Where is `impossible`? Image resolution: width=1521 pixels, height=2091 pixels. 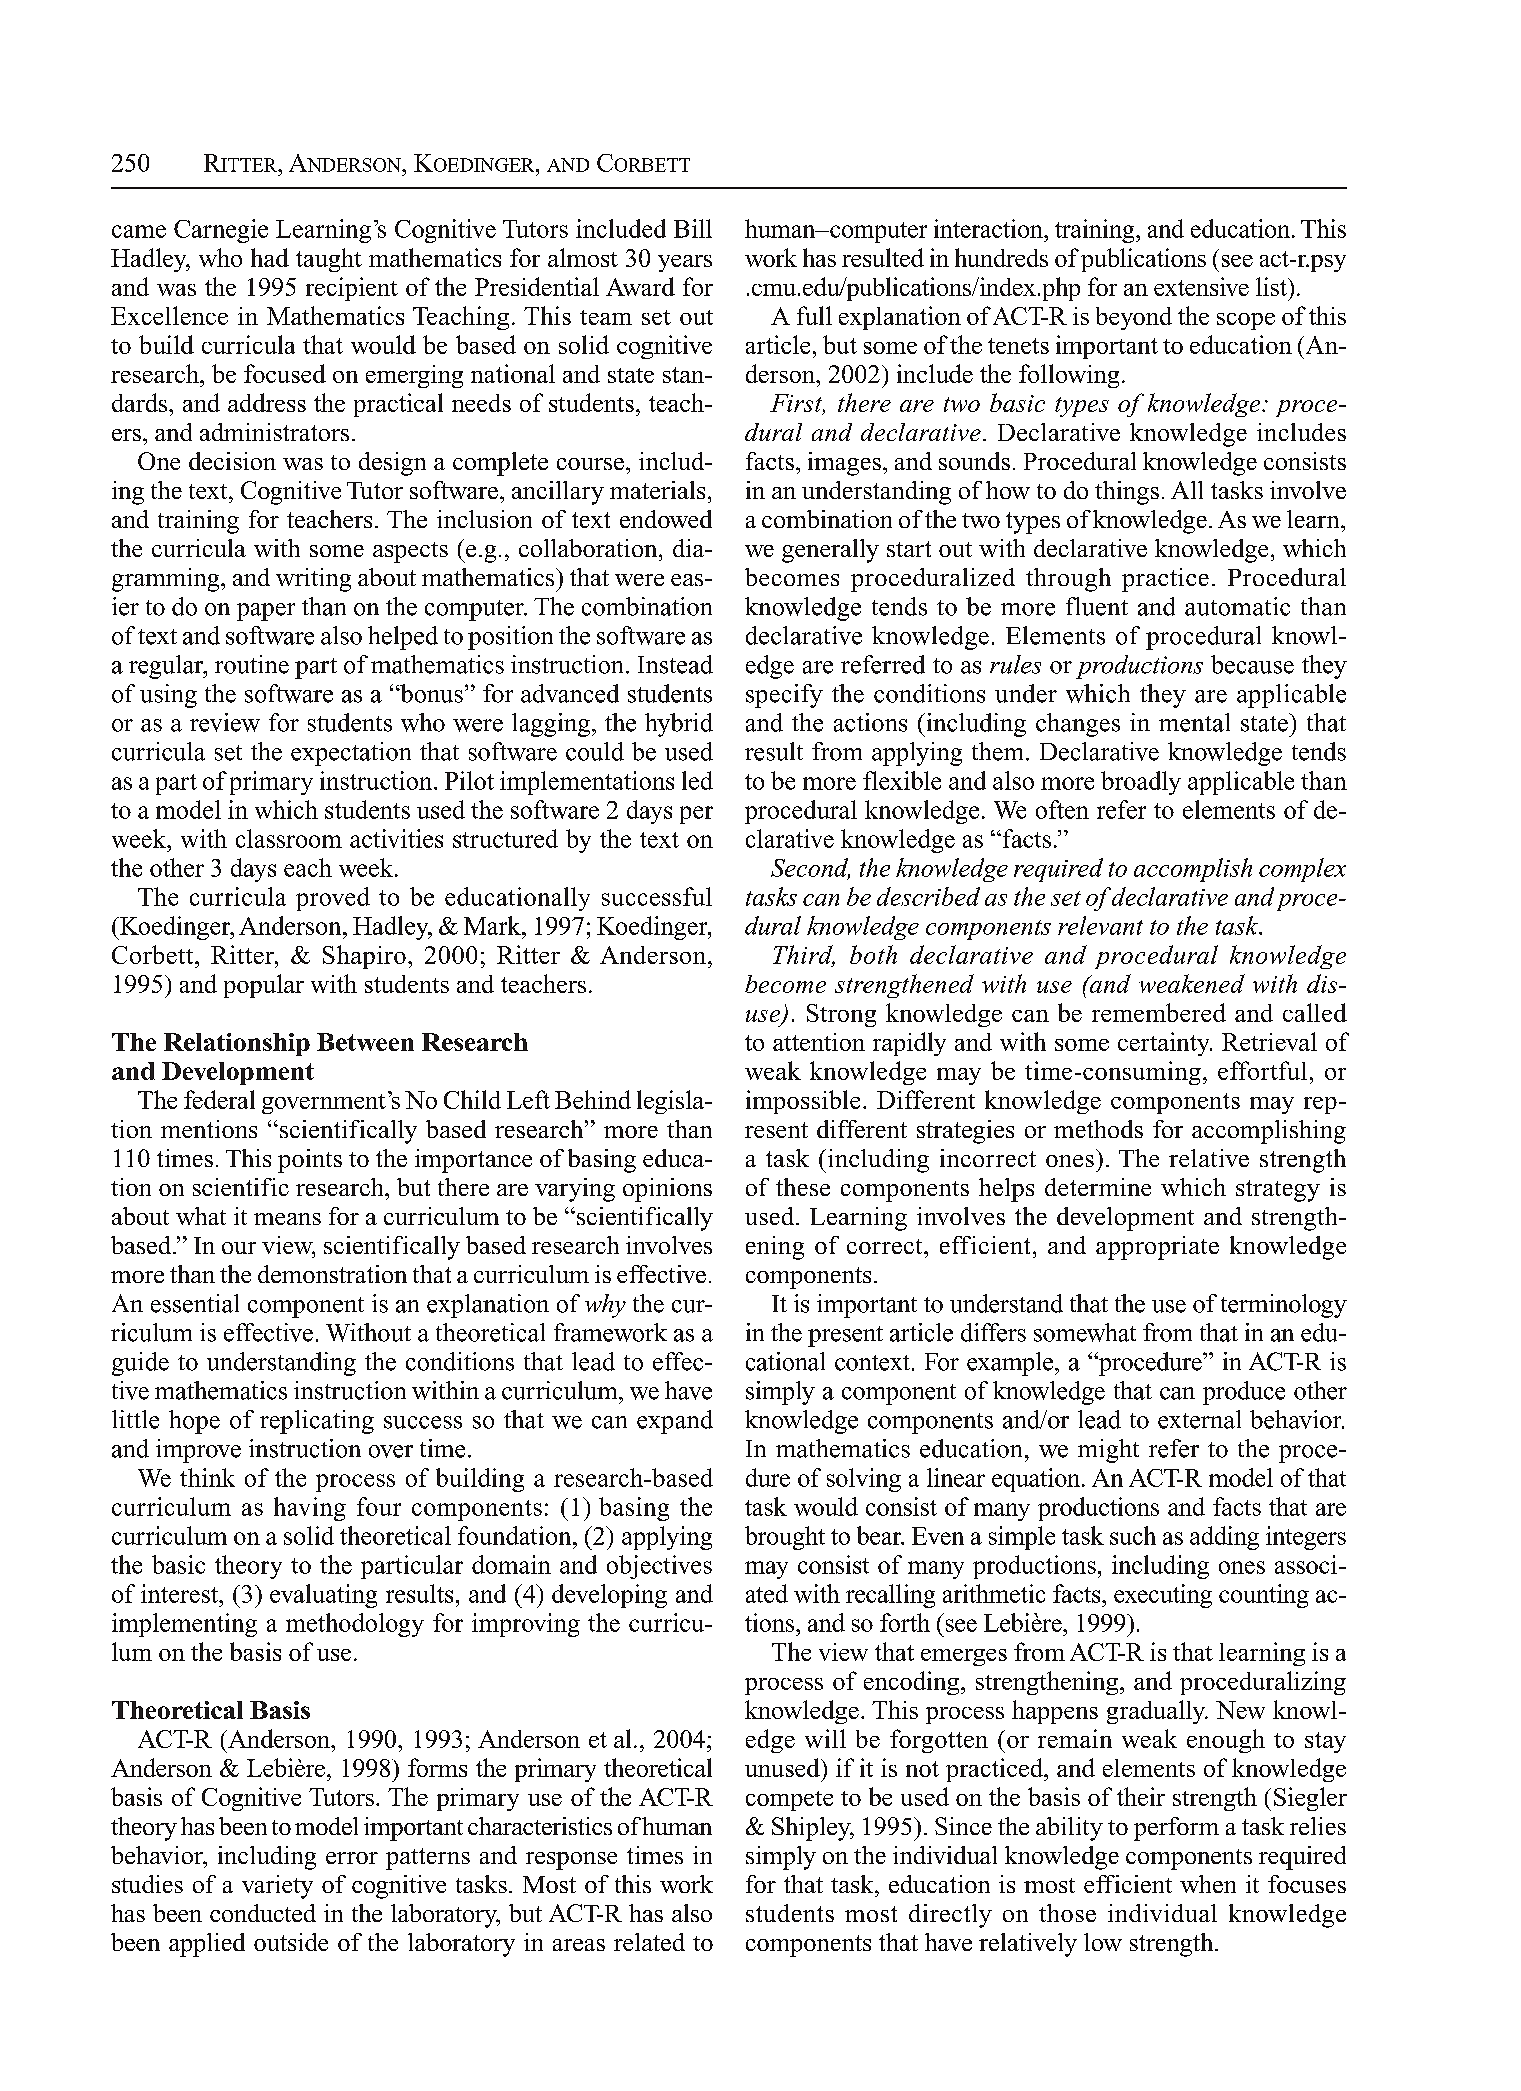
impossible is located at coordinates (803, 1102).
